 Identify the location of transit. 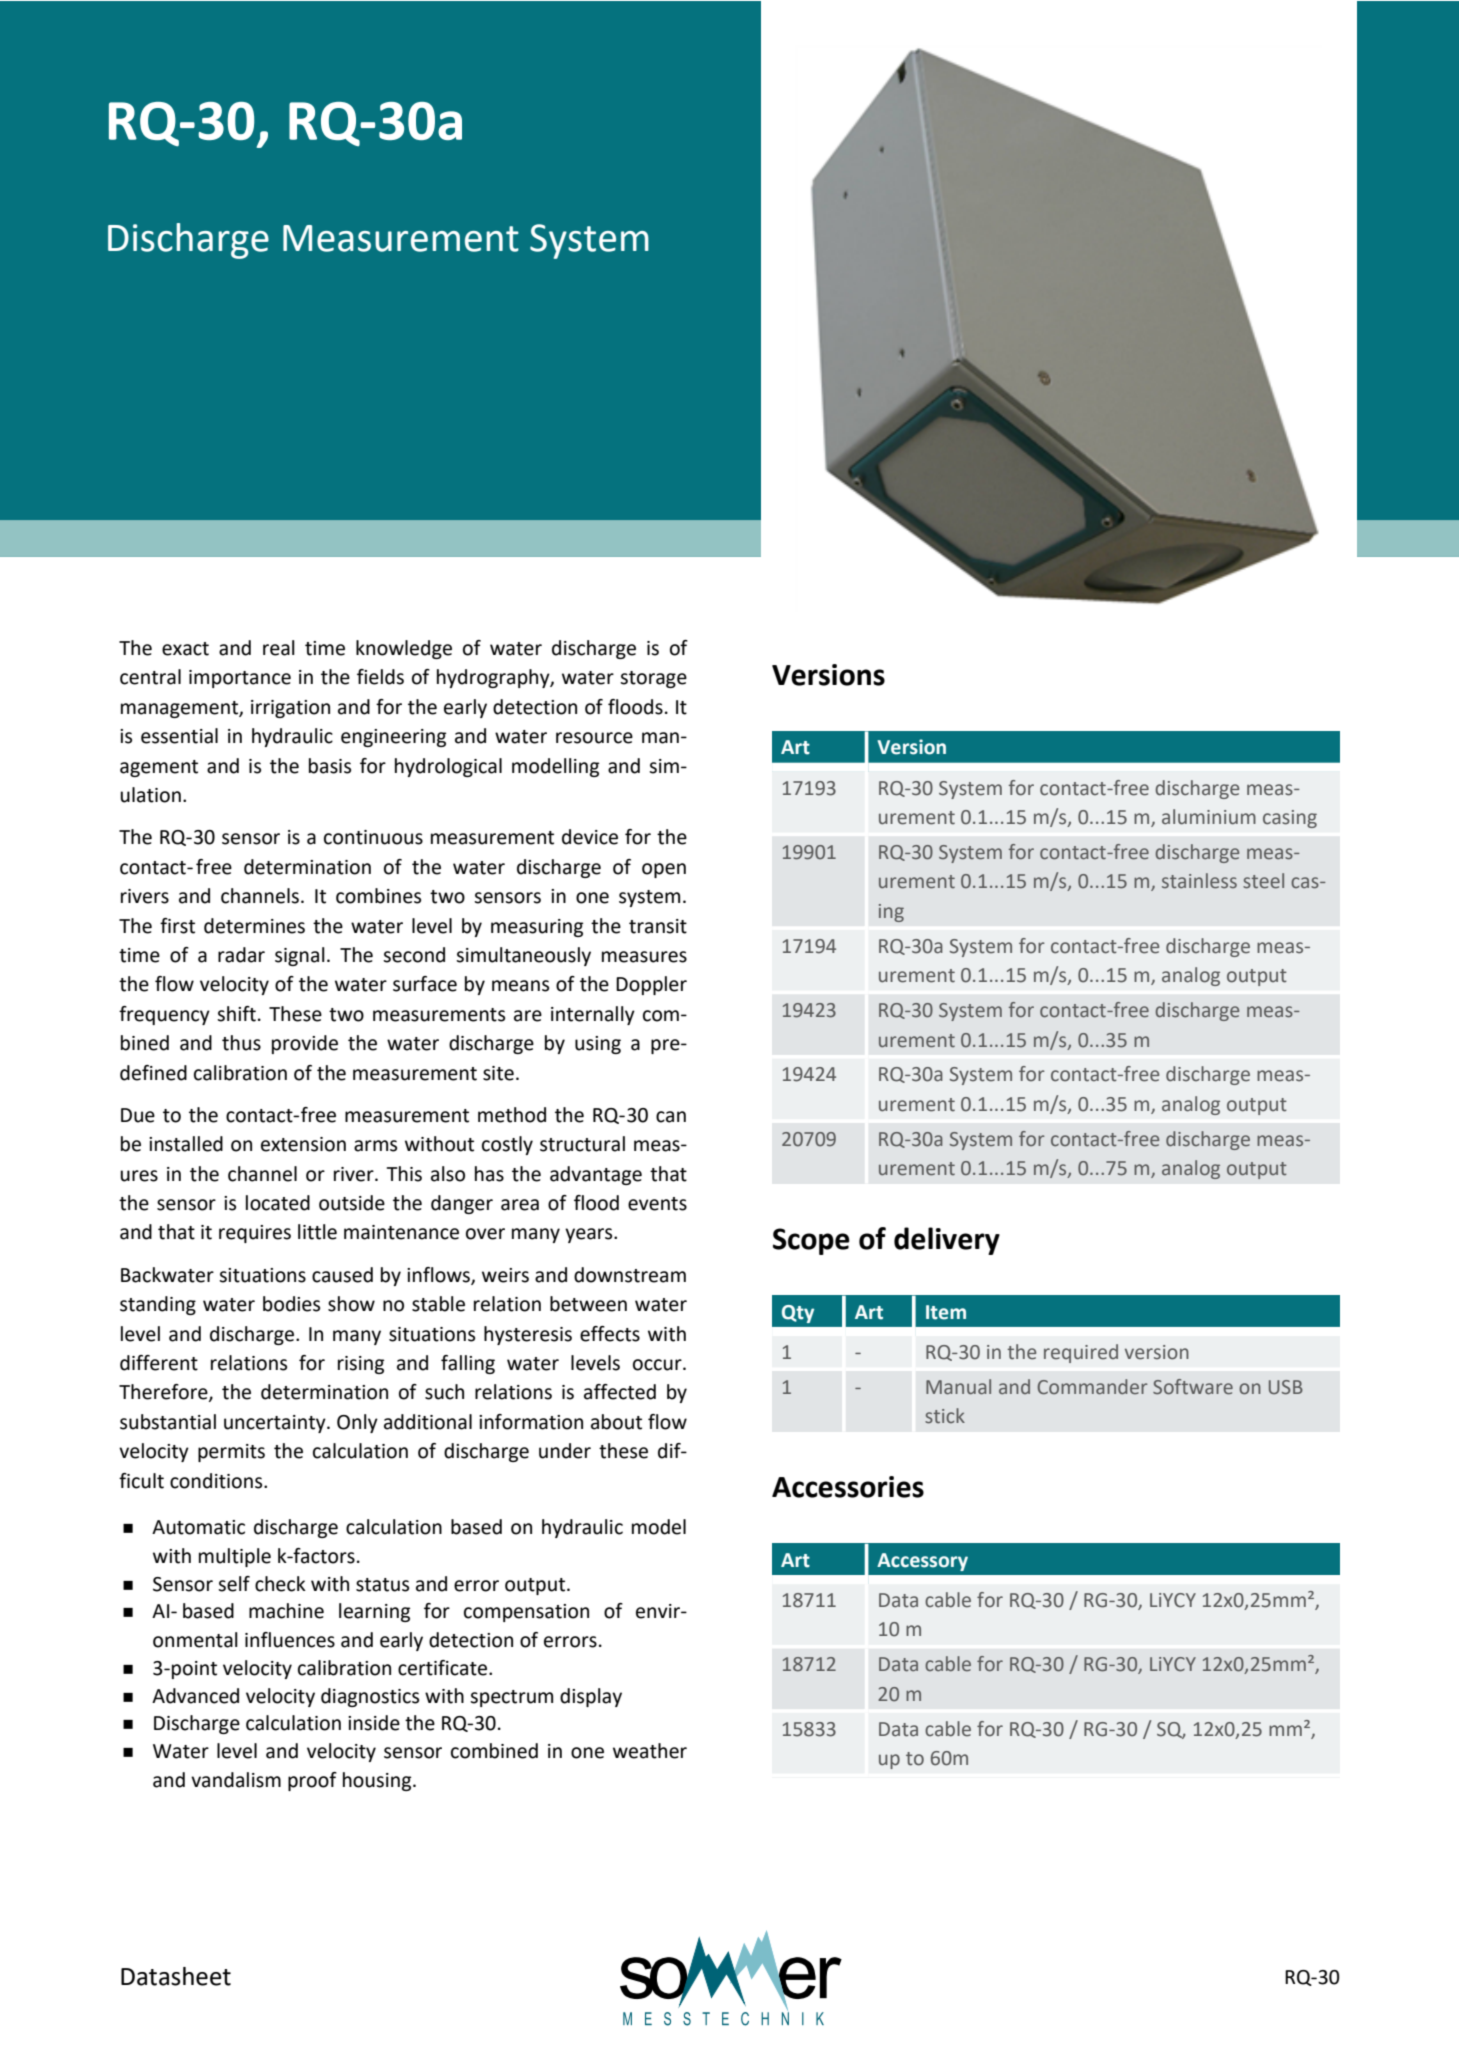
(658, 926).
